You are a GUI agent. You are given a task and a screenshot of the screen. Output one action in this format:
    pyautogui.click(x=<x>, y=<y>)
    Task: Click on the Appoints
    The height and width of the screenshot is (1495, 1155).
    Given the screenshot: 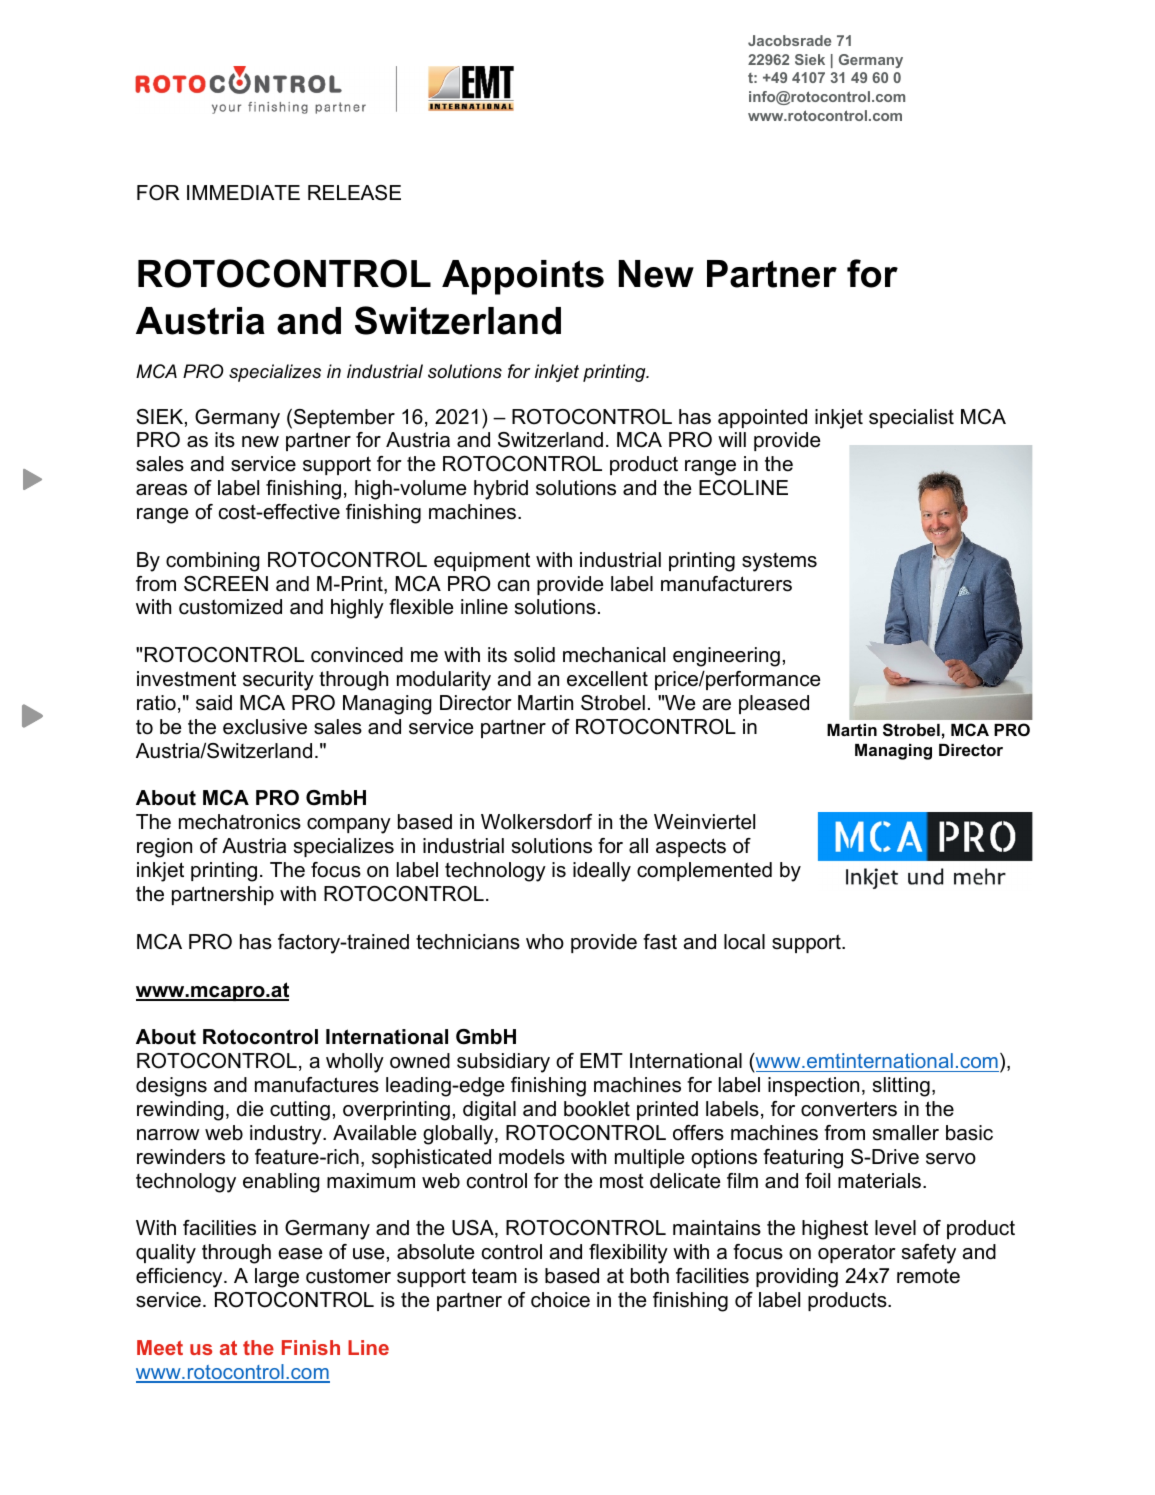 What is the action you would take?
    pyautogui.click(x=523, y=277)
